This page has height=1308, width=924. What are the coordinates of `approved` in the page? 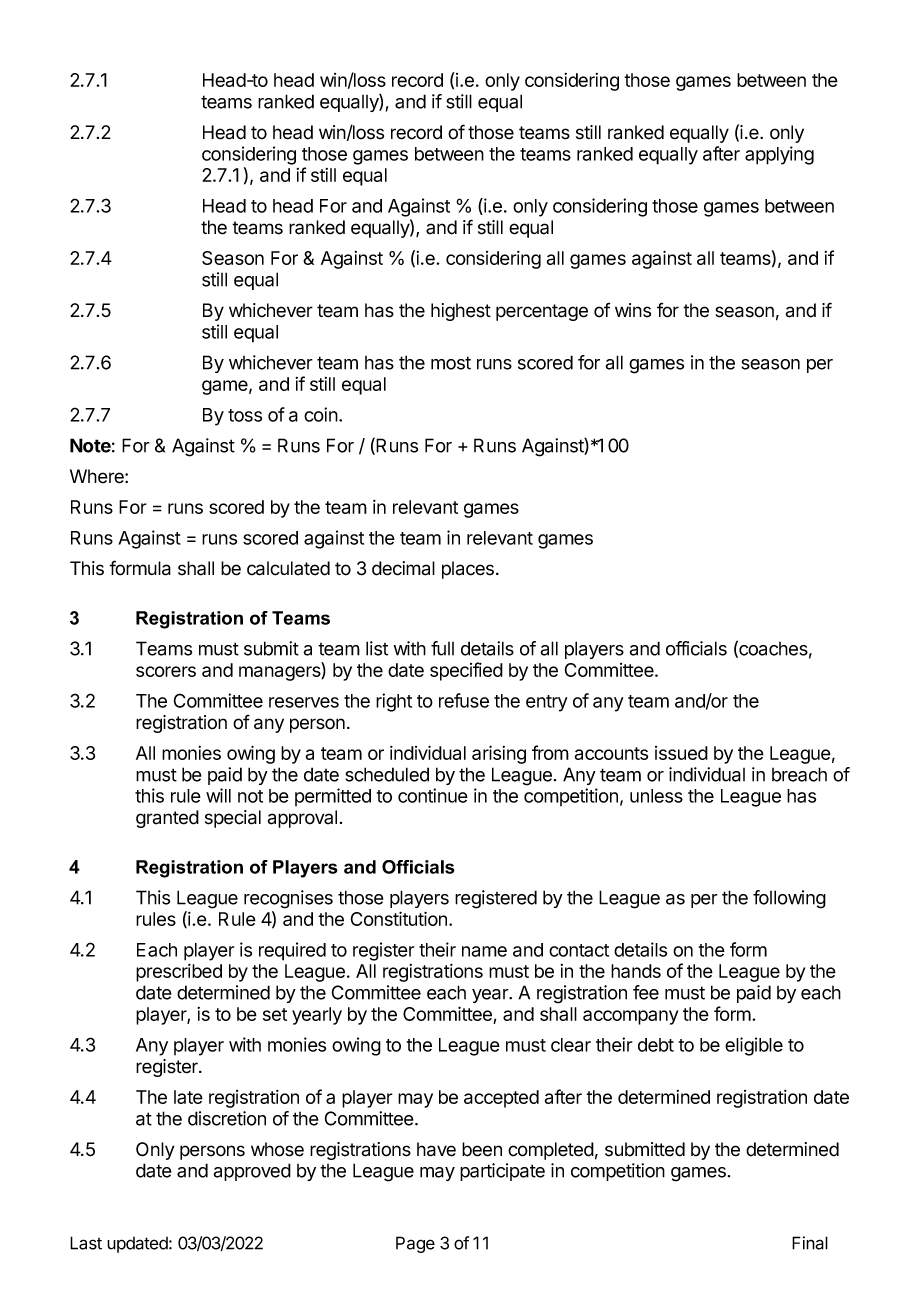 It's located at (252, 1172).
